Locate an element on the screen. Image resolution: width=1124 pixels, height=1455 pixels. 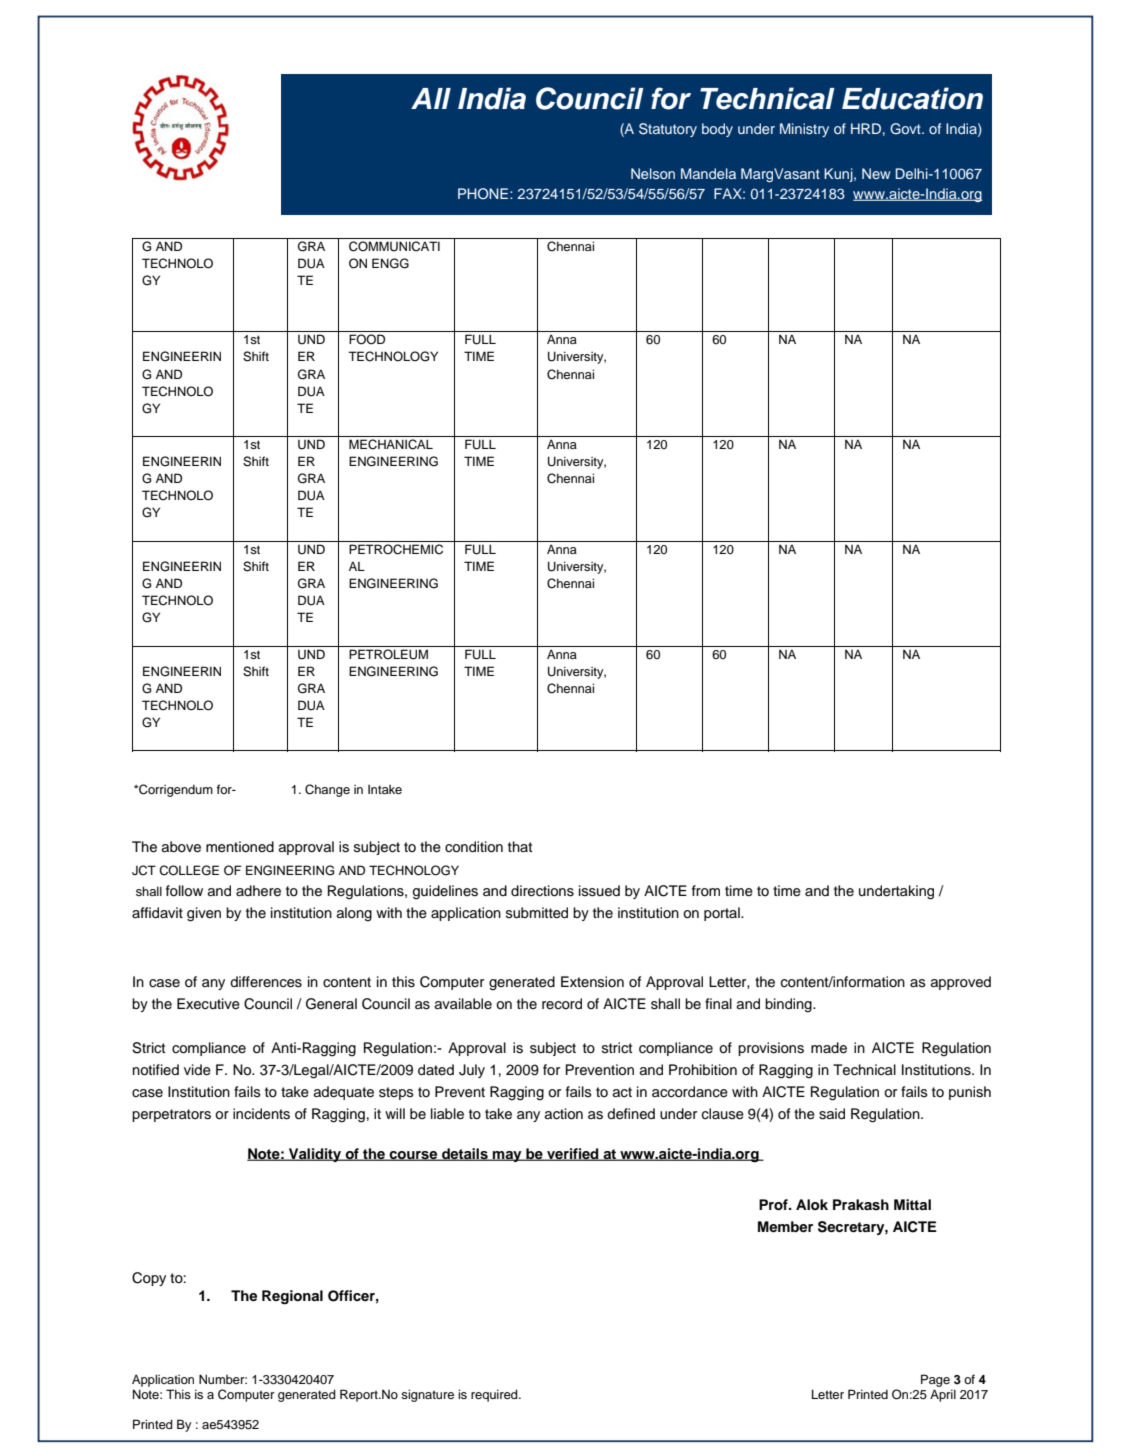
from is located at coordinates (706, 890).
